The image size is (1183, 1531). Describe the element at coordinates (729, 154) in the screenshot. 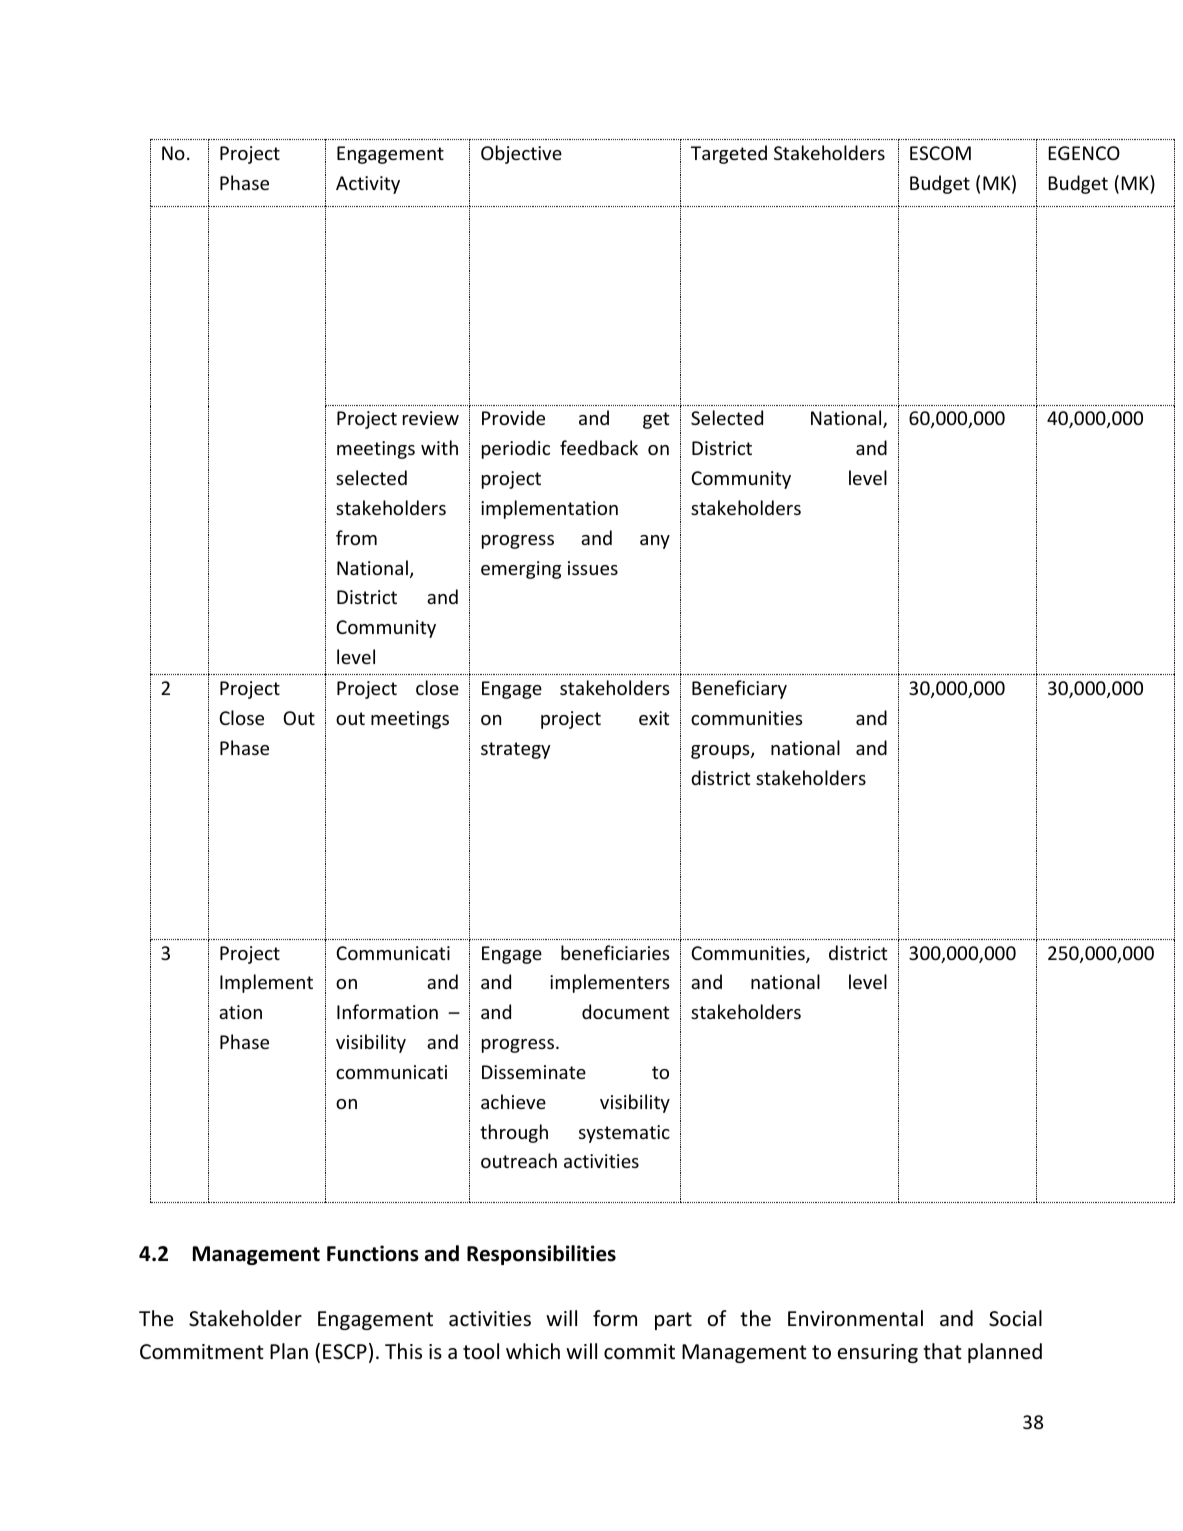

I see `Targeted` at that location.
